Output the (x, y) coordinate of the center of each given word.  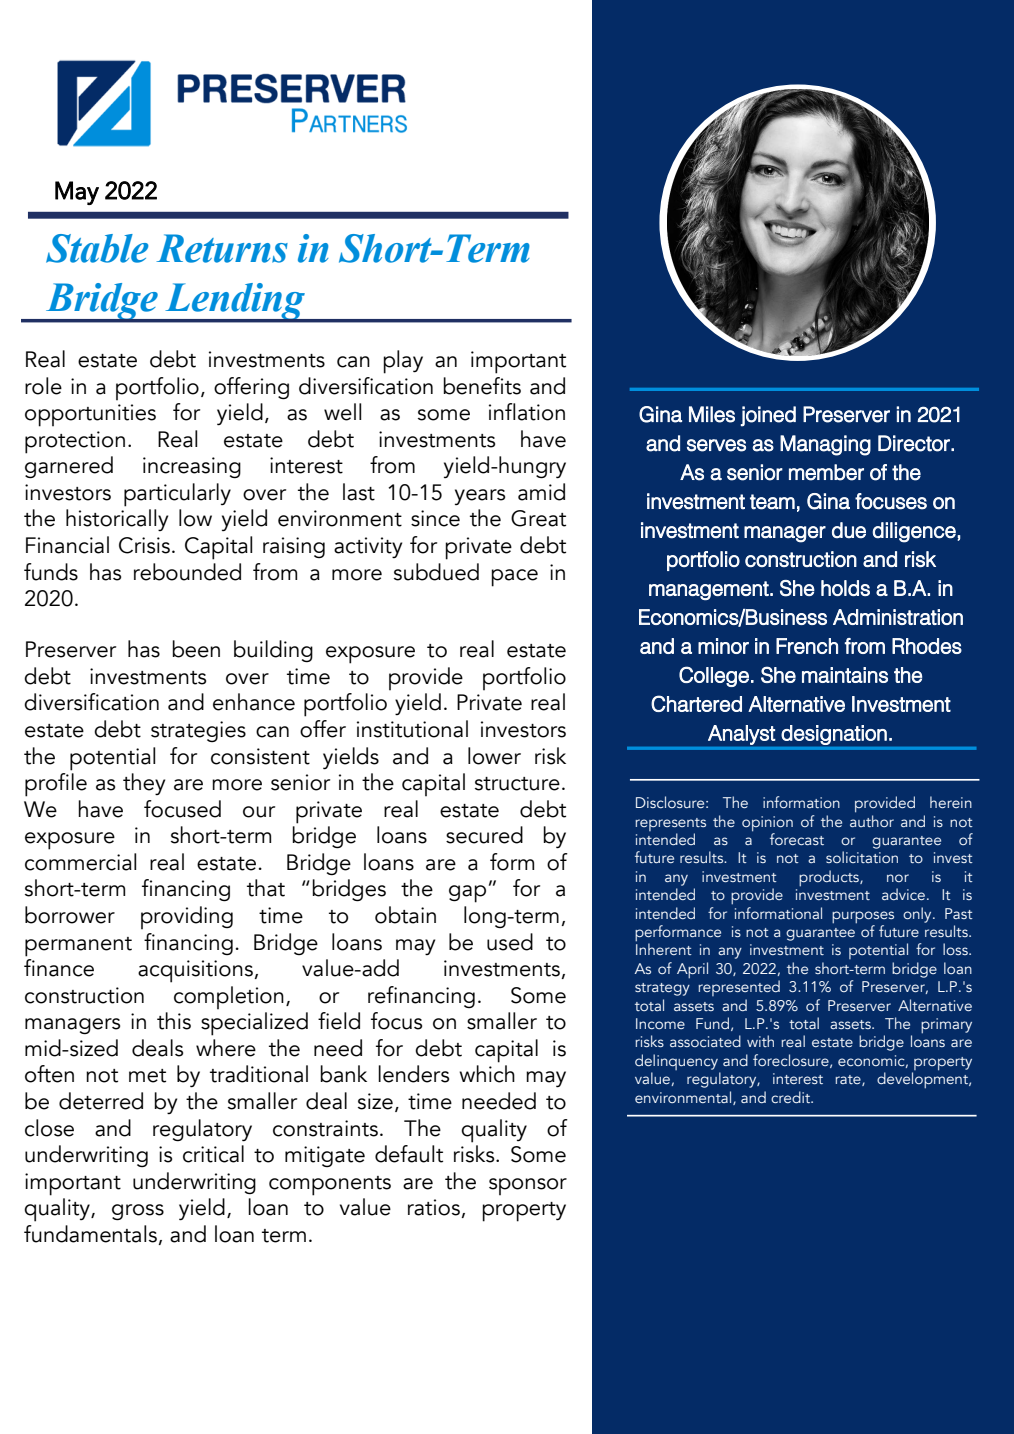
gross (138, 1212)
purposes (863, 917)
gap (467, 894)
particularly (177, 495)
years (480, 497)
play (403, 362)
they (144, 784)
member (826, 472)
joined (768, 416)
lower (494, 756)
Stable (97, 248)
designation (834, 735)
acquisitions (195, 971)
